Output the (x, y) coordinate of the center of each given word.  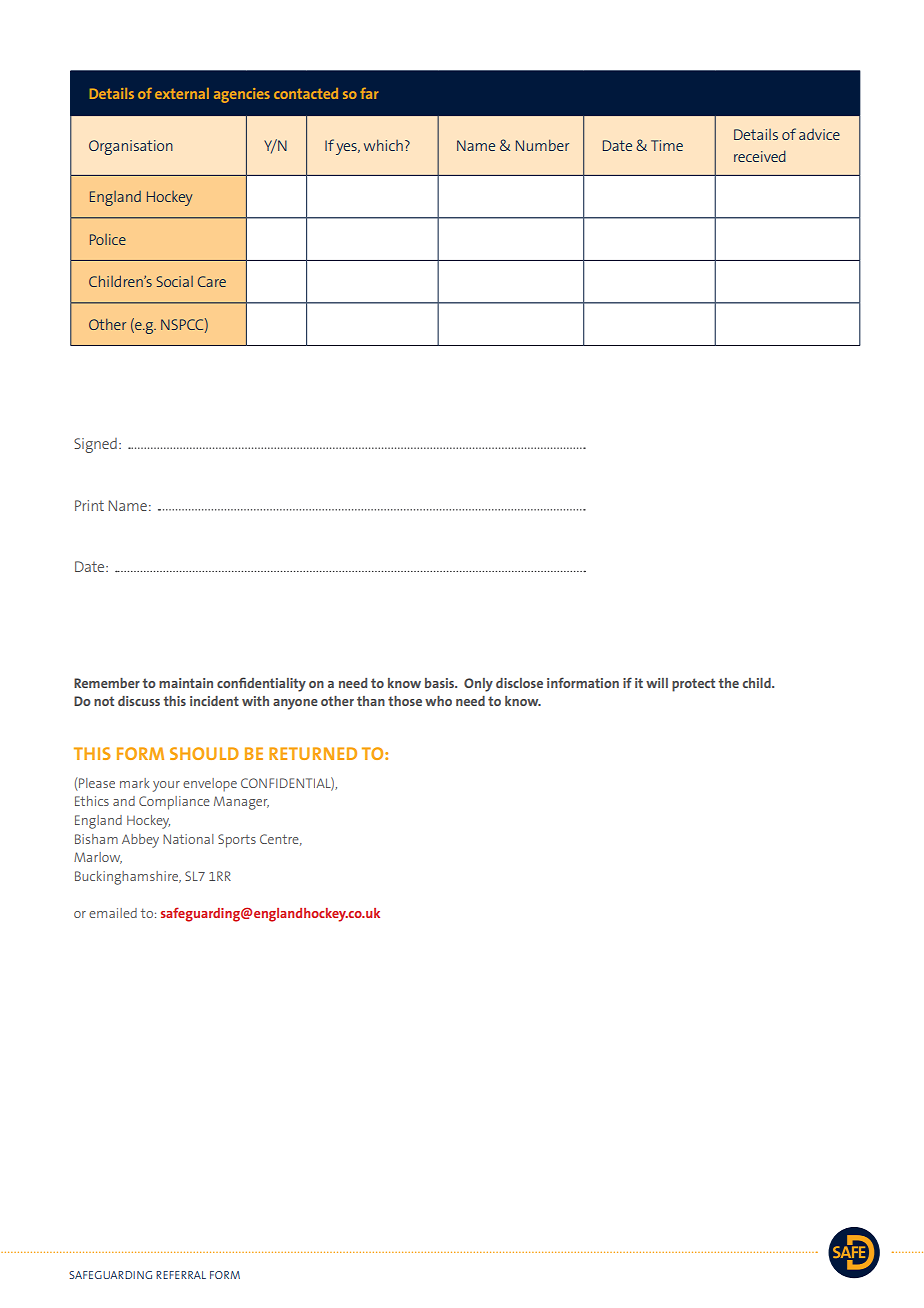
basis (441, 683)
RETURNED (313, 753)
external (182, 93)
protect (693, 685)
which (383, 145)
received (760, 156)
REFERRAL (181, 1275)
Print (89, 505)
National (188, 839)
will (657, 683)
